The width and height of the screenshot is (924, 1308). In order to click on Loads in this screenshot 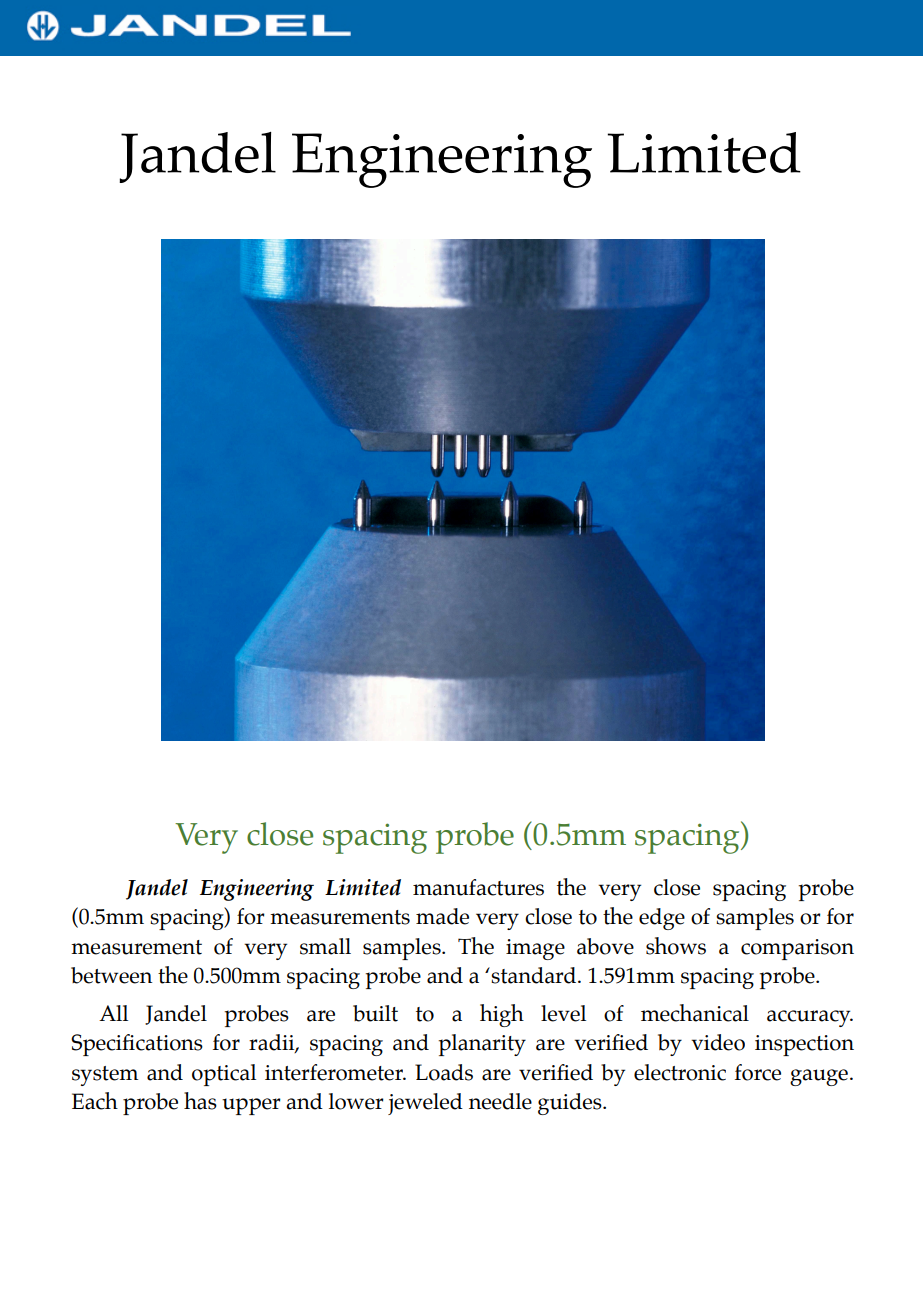, I will do `click(444, 1072)`.
